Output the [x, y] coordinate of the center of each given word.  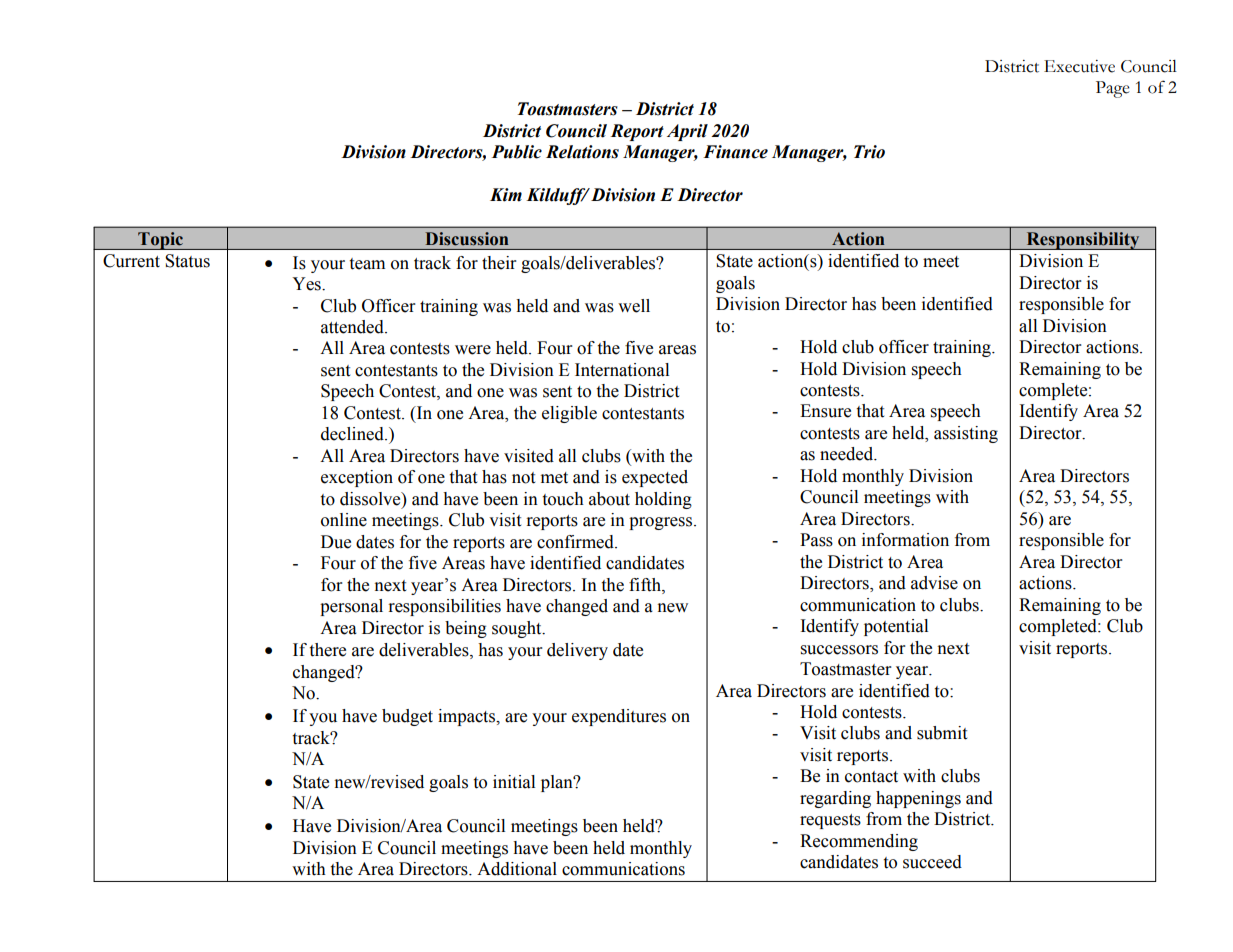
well [634, 306]
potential [896, 627]
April [687, 132]
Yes [307, 284]
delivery [577, 651]
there [328, 650]
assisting [966, 434]
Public [517, 152]
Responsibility [1083, 241]
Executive [1079, 66]
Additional [517, 869]
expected [655, 478]
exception [357, 478]
